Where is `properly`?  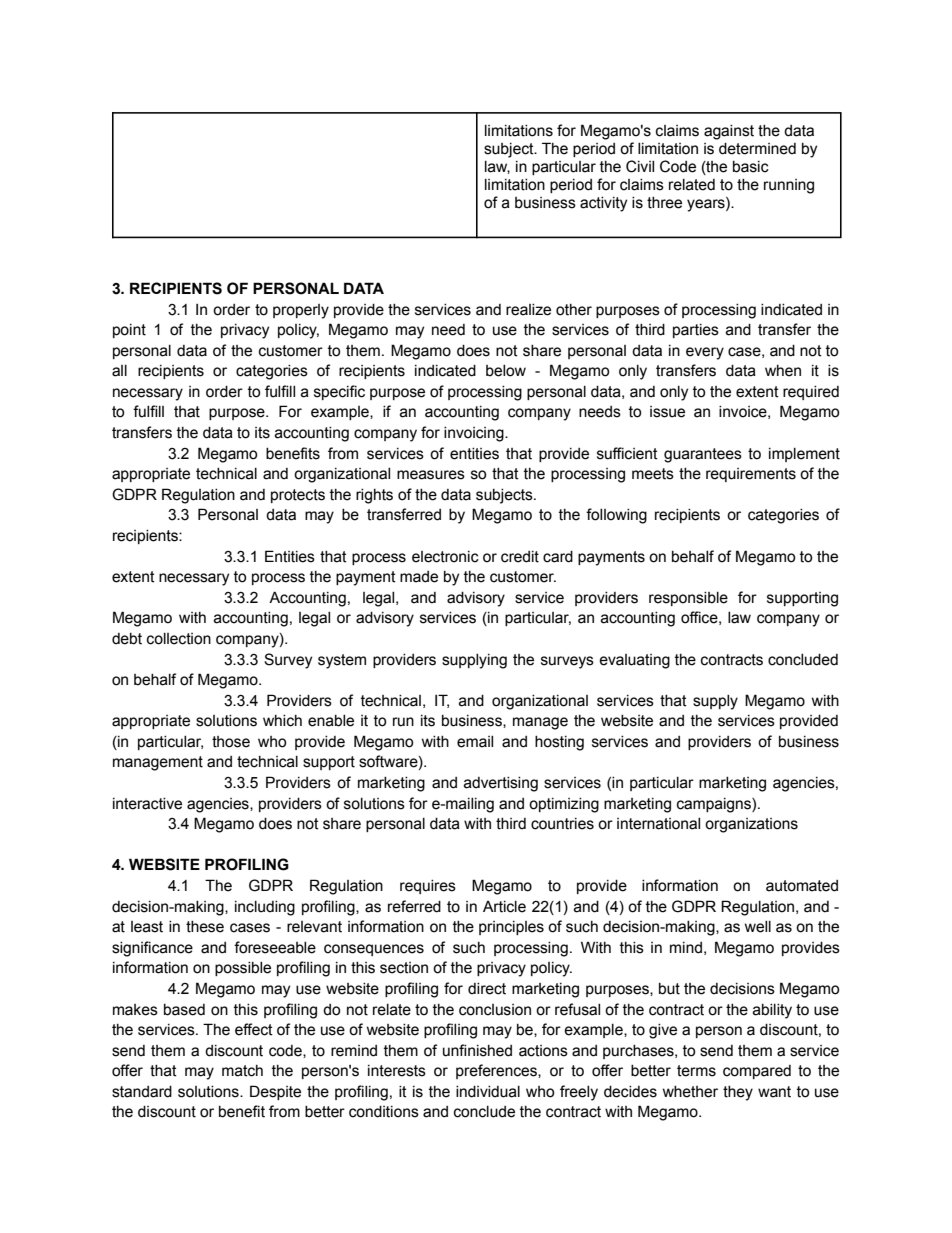
properly is located at coordinates (301, 311).
